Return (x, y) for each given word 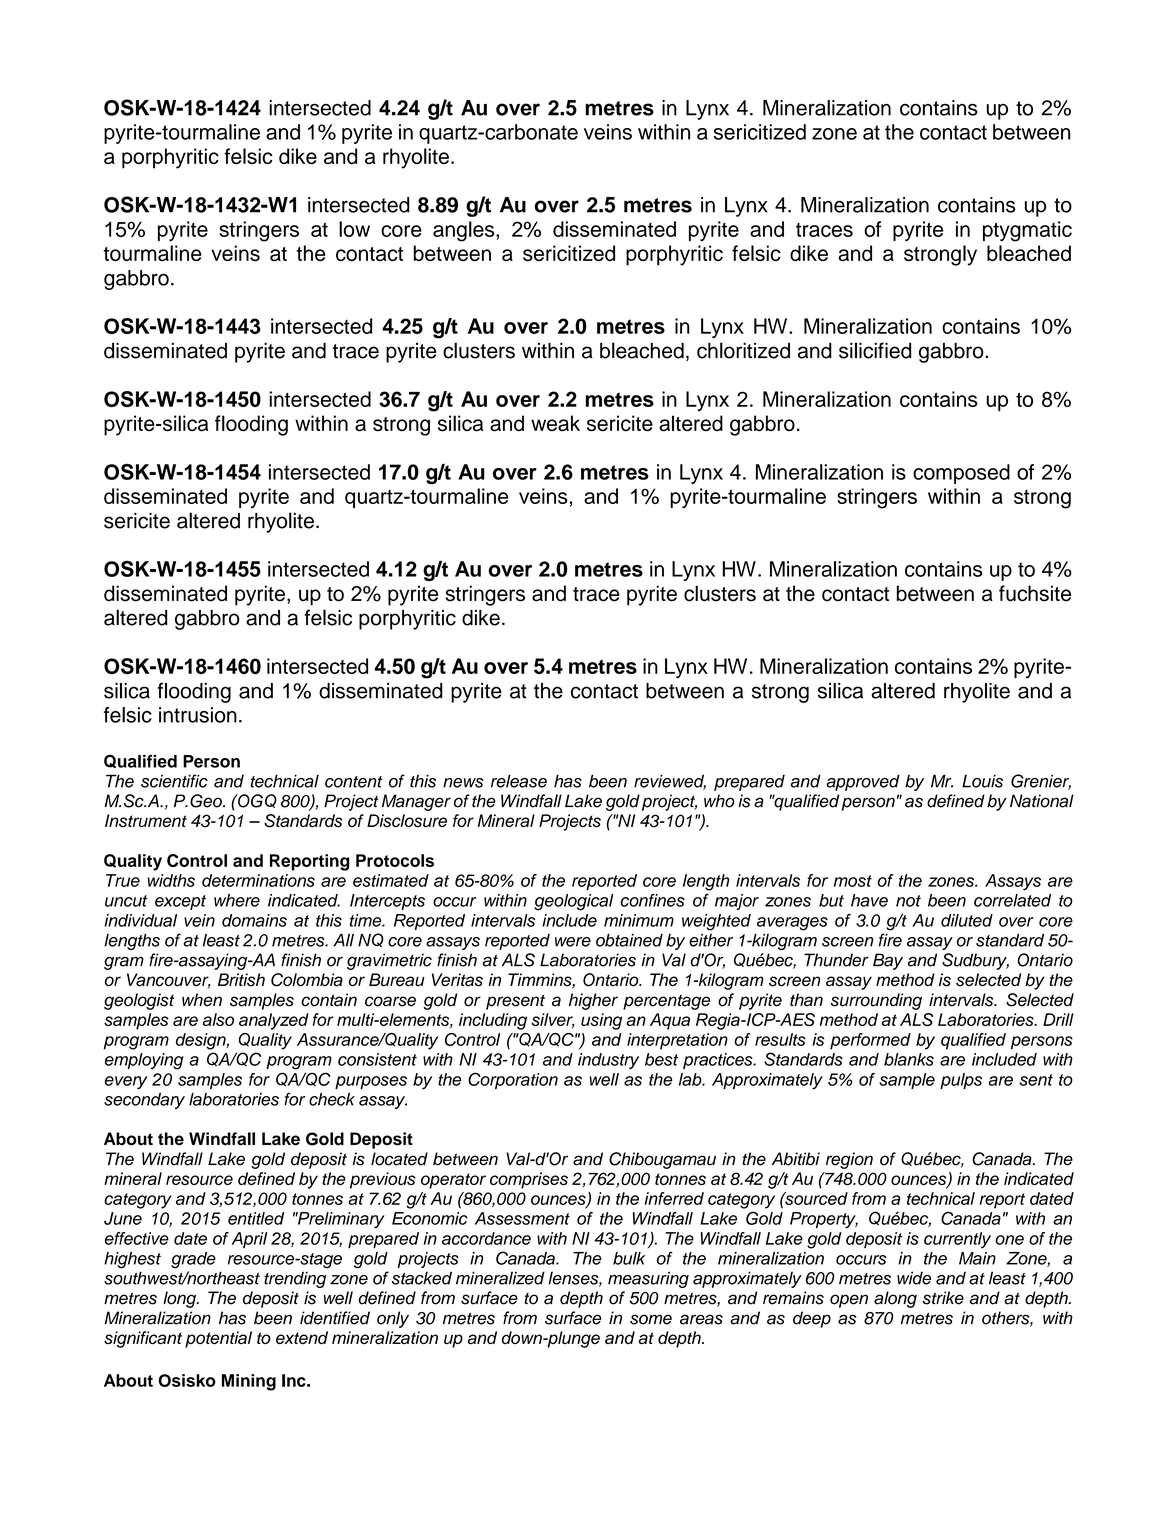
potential (218, 1339)
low (354, 229)
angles (465, 231)
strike (943, 1298)
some (651, 1319)
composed (961, 474)
